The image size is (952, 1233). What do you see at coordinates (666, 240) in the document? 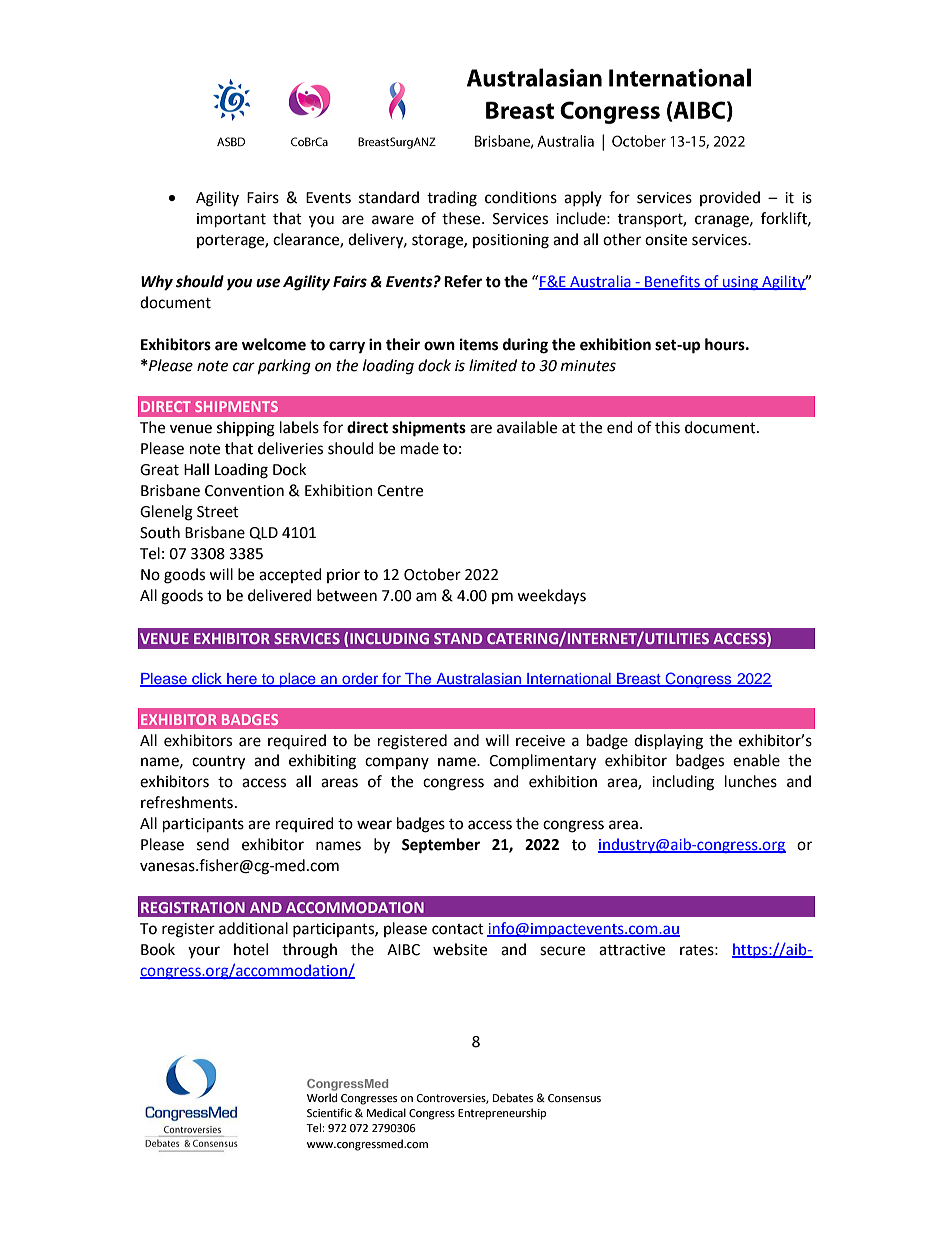
I see `onsite` at bounding box center [666, 240].
